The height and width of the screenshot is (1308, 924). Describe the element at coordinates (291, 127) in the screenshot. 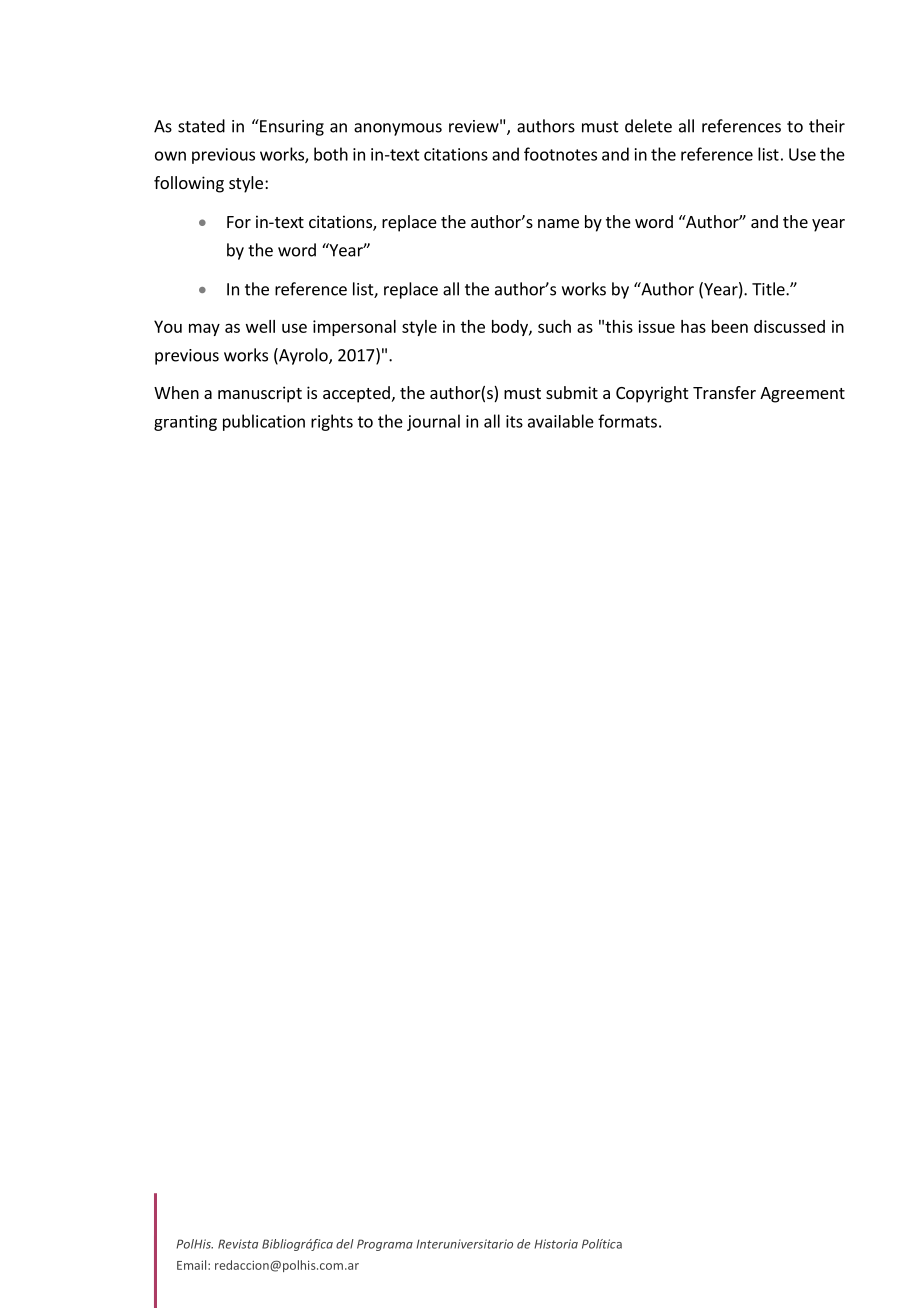

I see `Ensuring` at that location.
